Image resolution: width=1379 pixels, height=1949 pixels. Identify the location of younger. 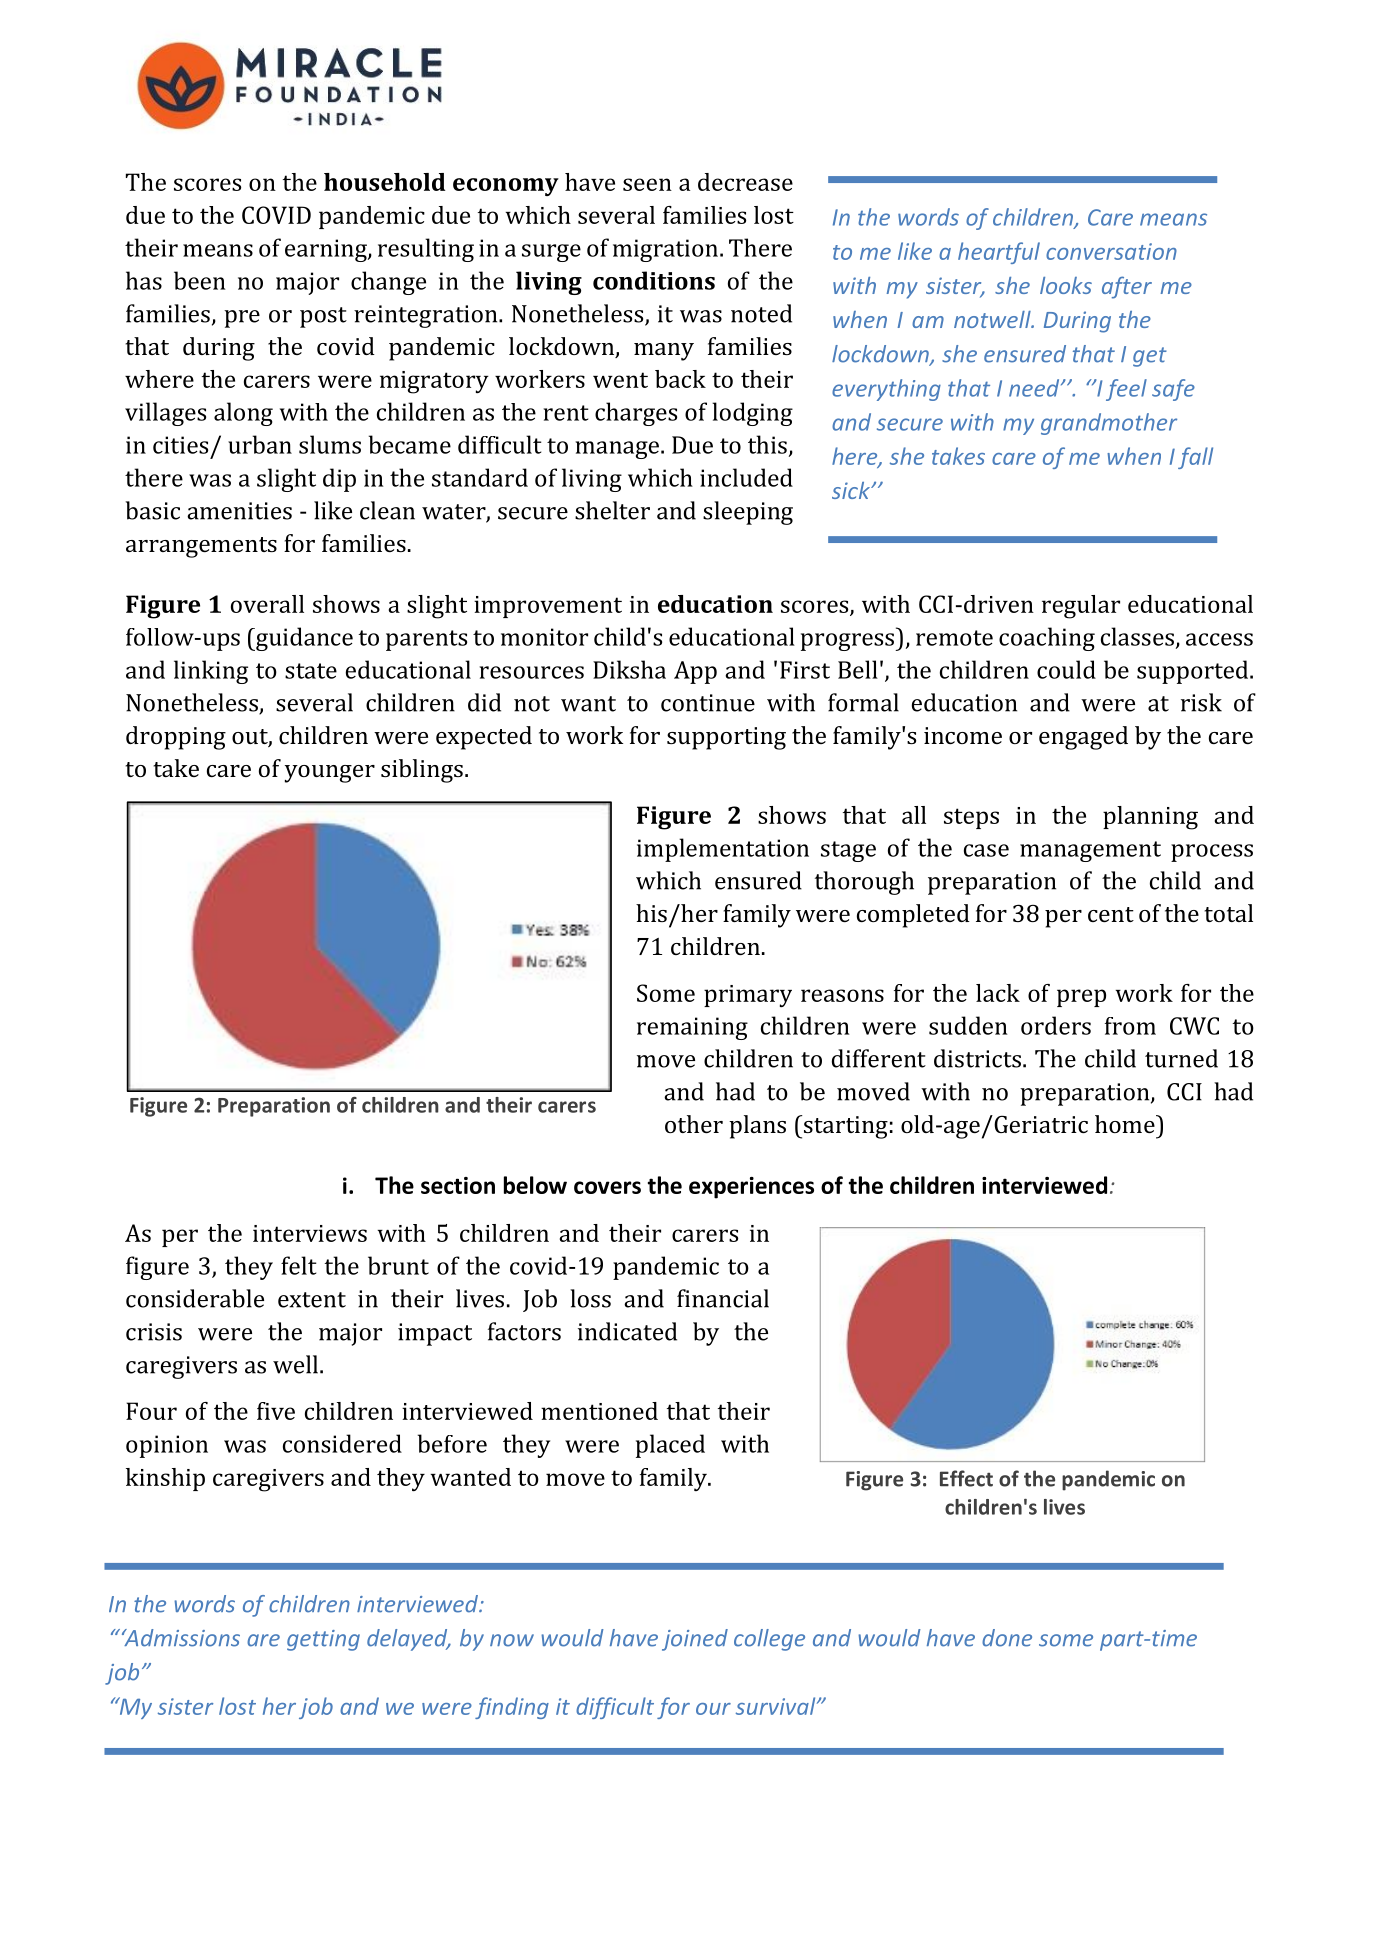
(330, 774).
